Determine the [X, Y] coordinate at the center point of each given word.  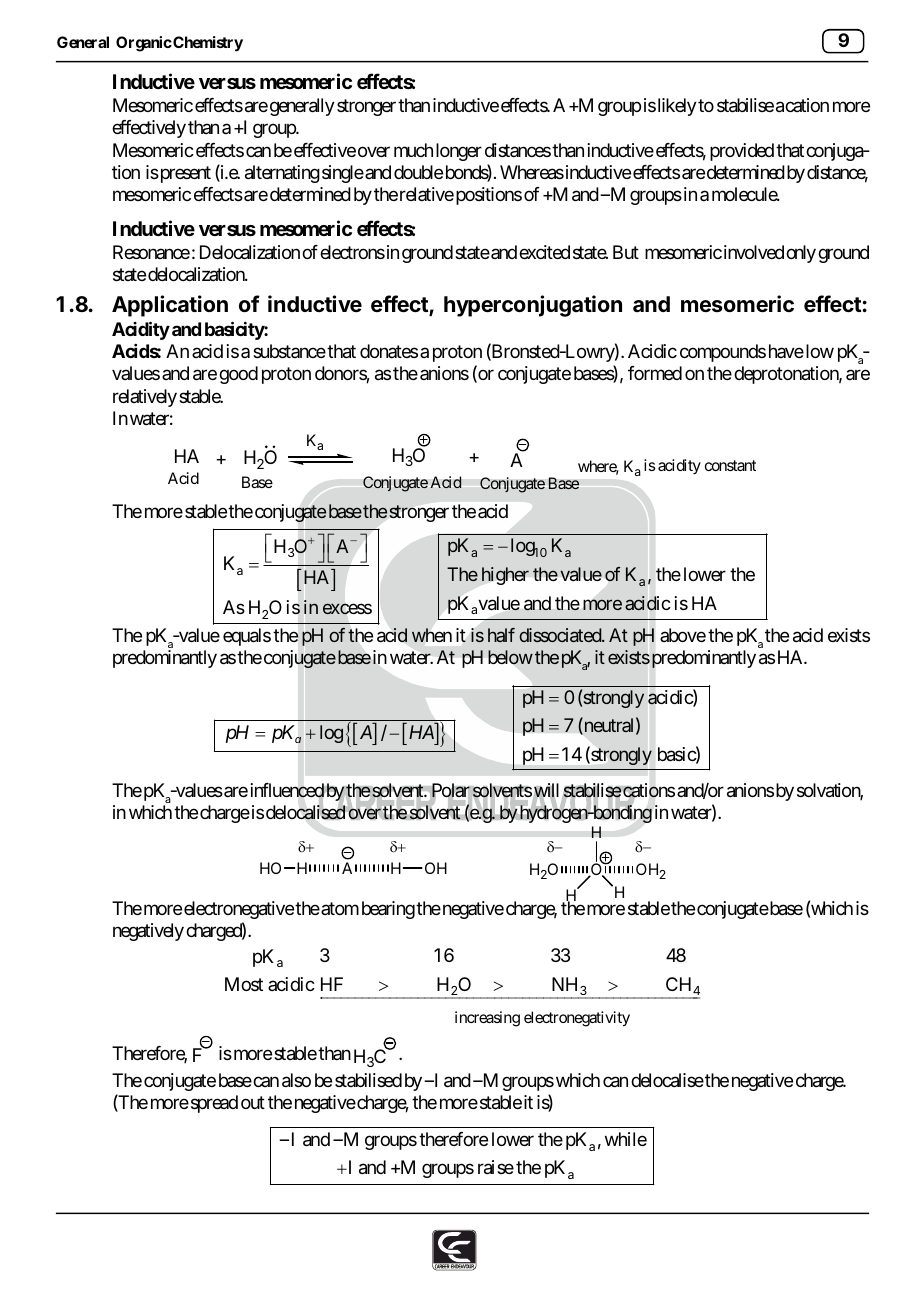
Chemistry [207, 44]
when [432, 635]
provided [742, 152]
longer [459, 152]
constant [730, 465]
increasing [487, 1019]
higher [505, 576]
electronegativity [577, 1019]
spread [213, 1104]
